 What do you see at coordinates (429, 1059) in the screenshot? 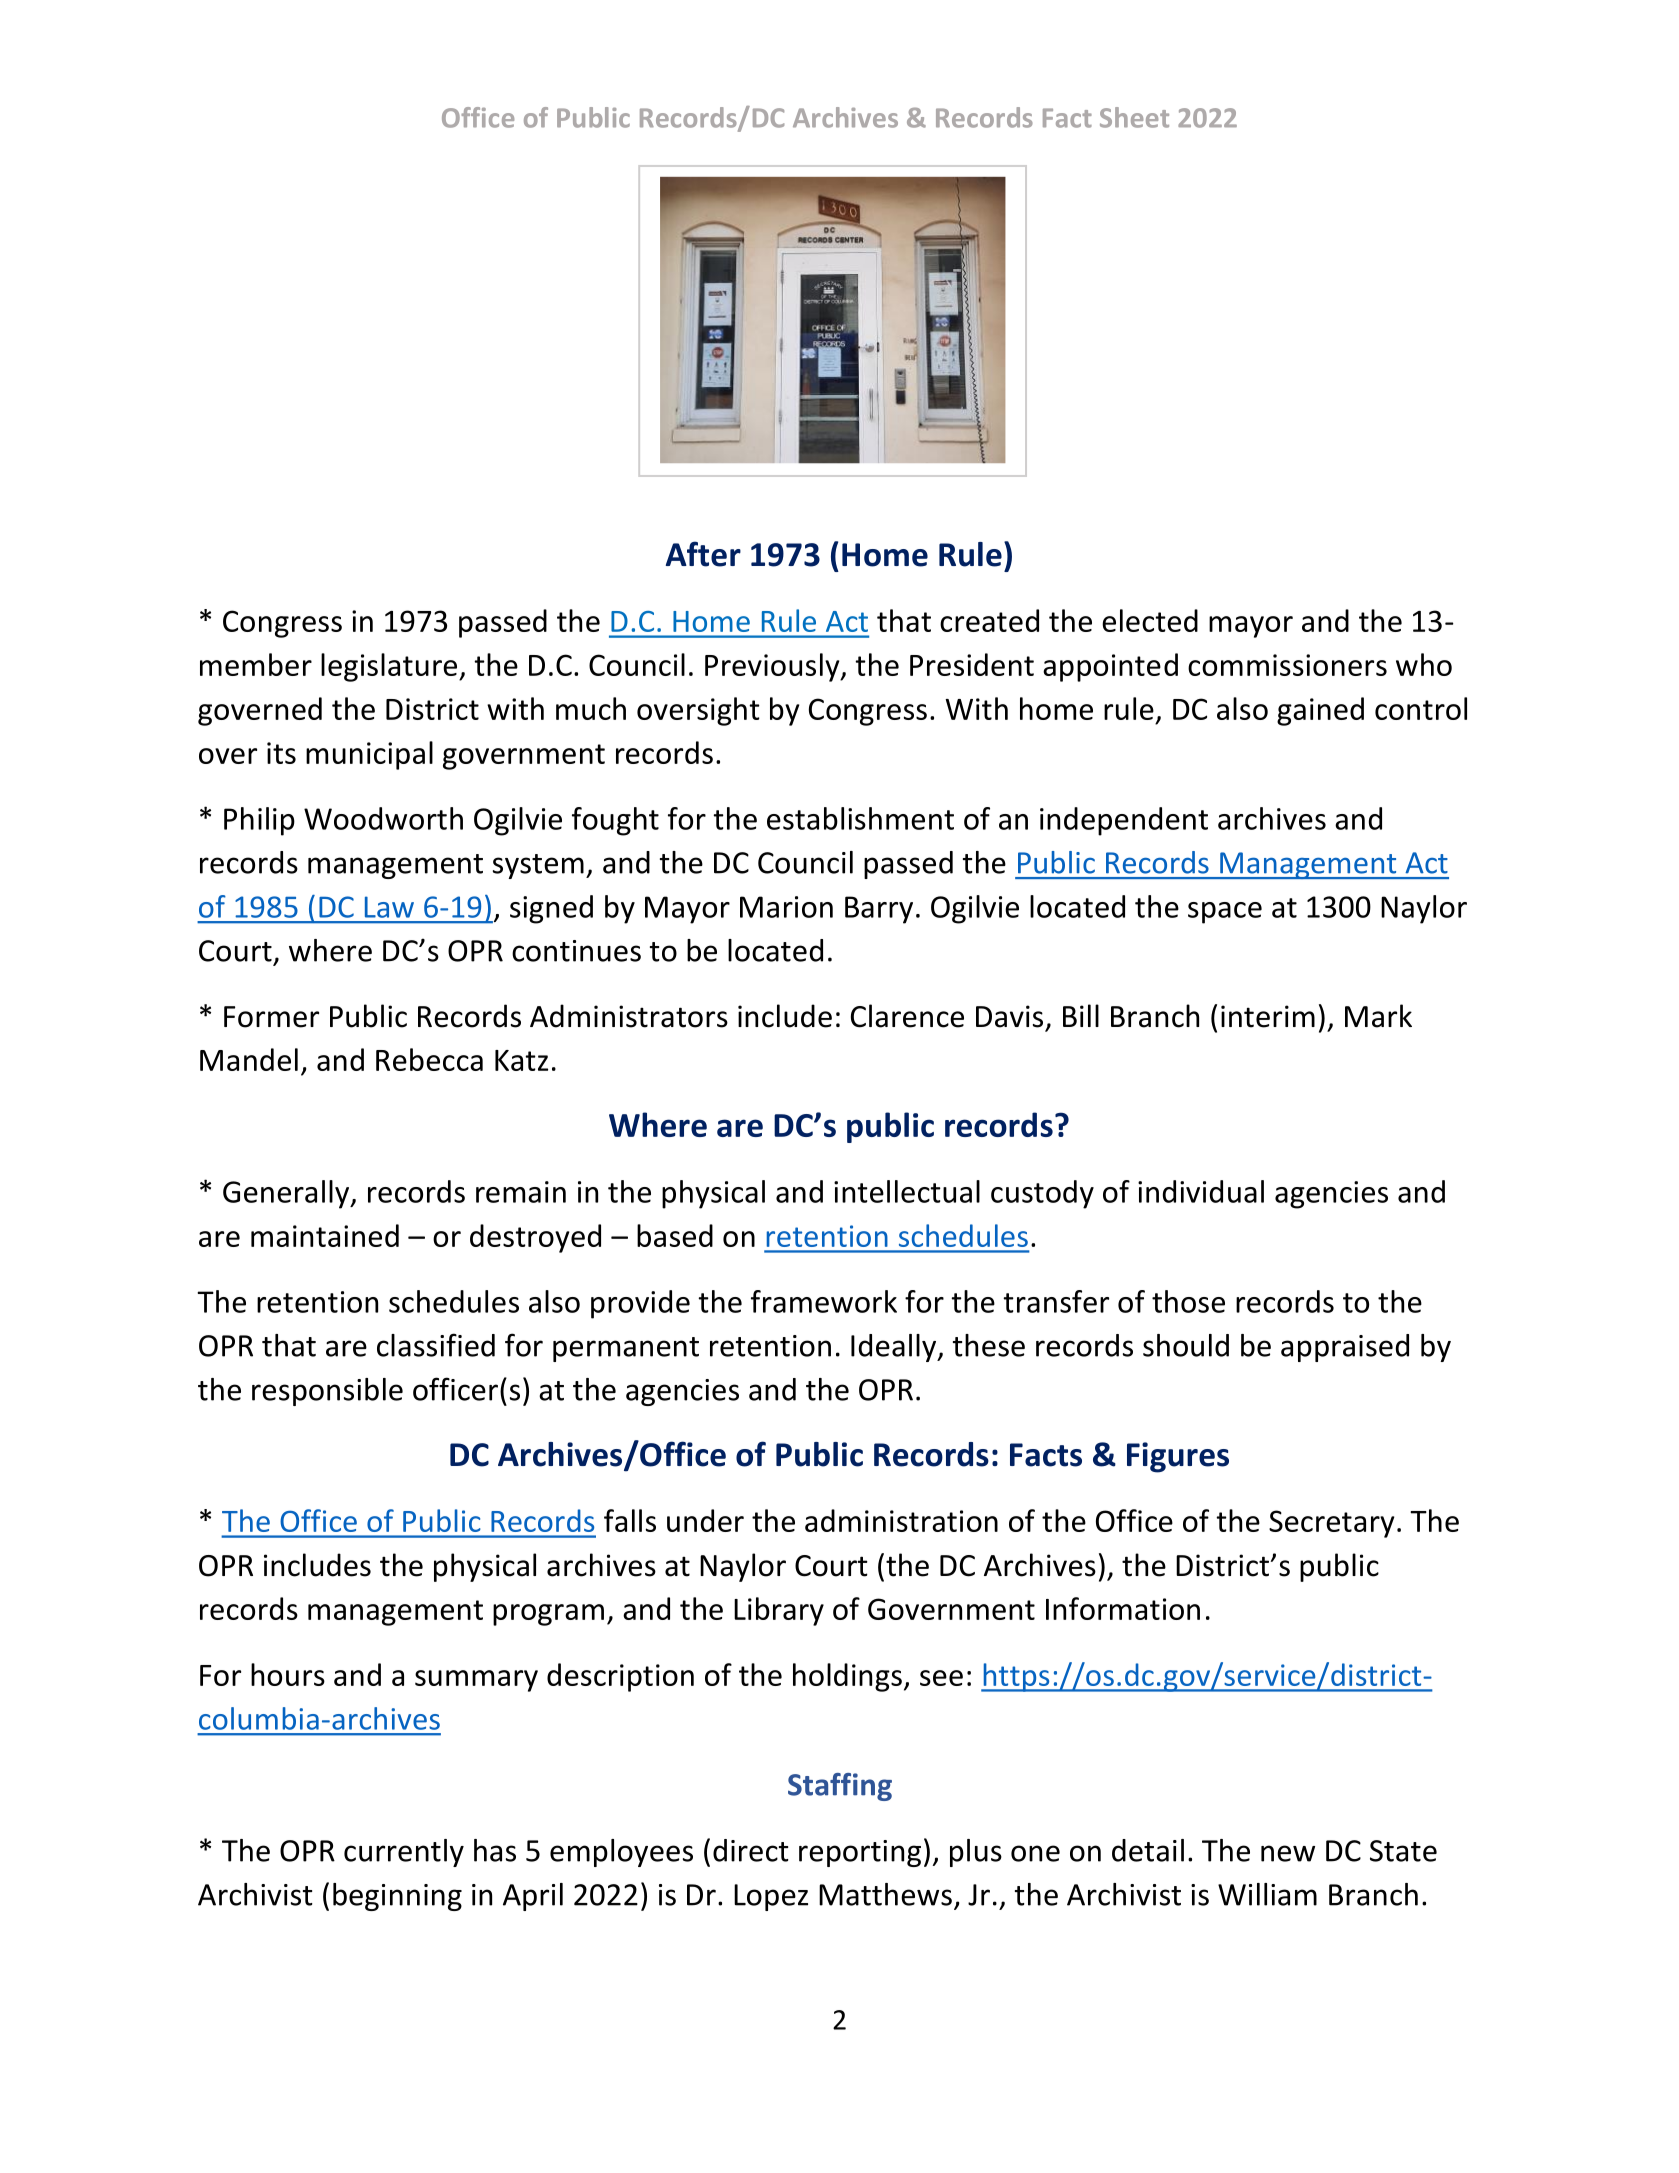
I see `Rebecca` at bounding box center [429, 1059].
